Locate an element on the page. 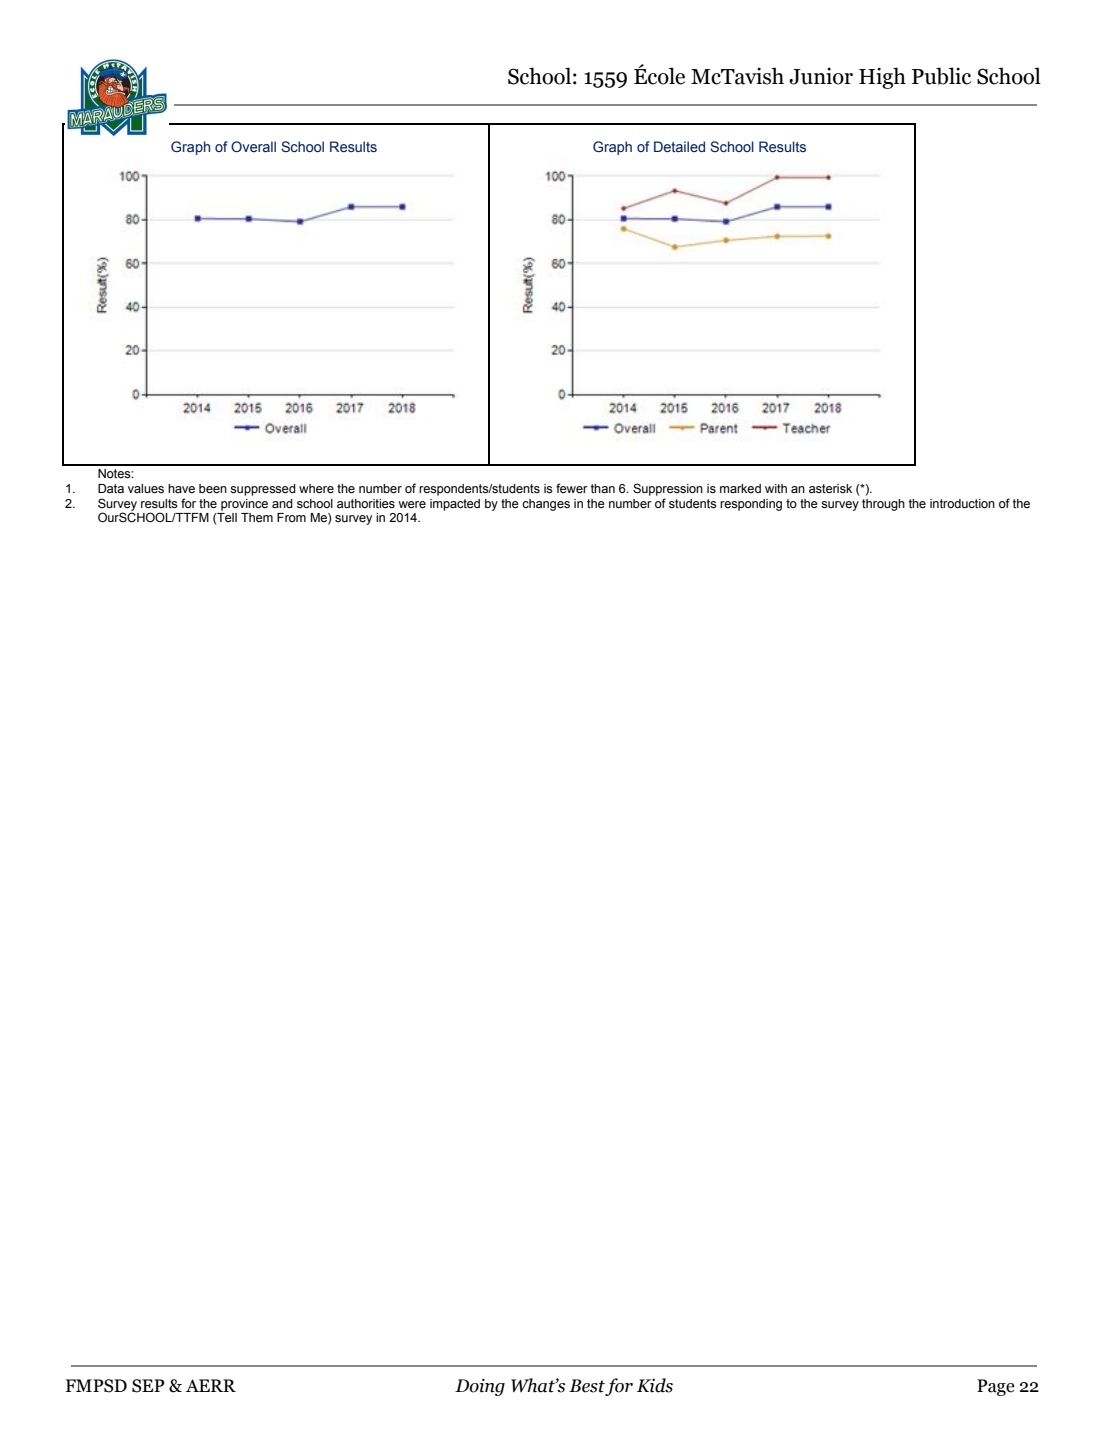 This page has height=1433, width=1107. SEP is located at coordinates (148, 1386).
